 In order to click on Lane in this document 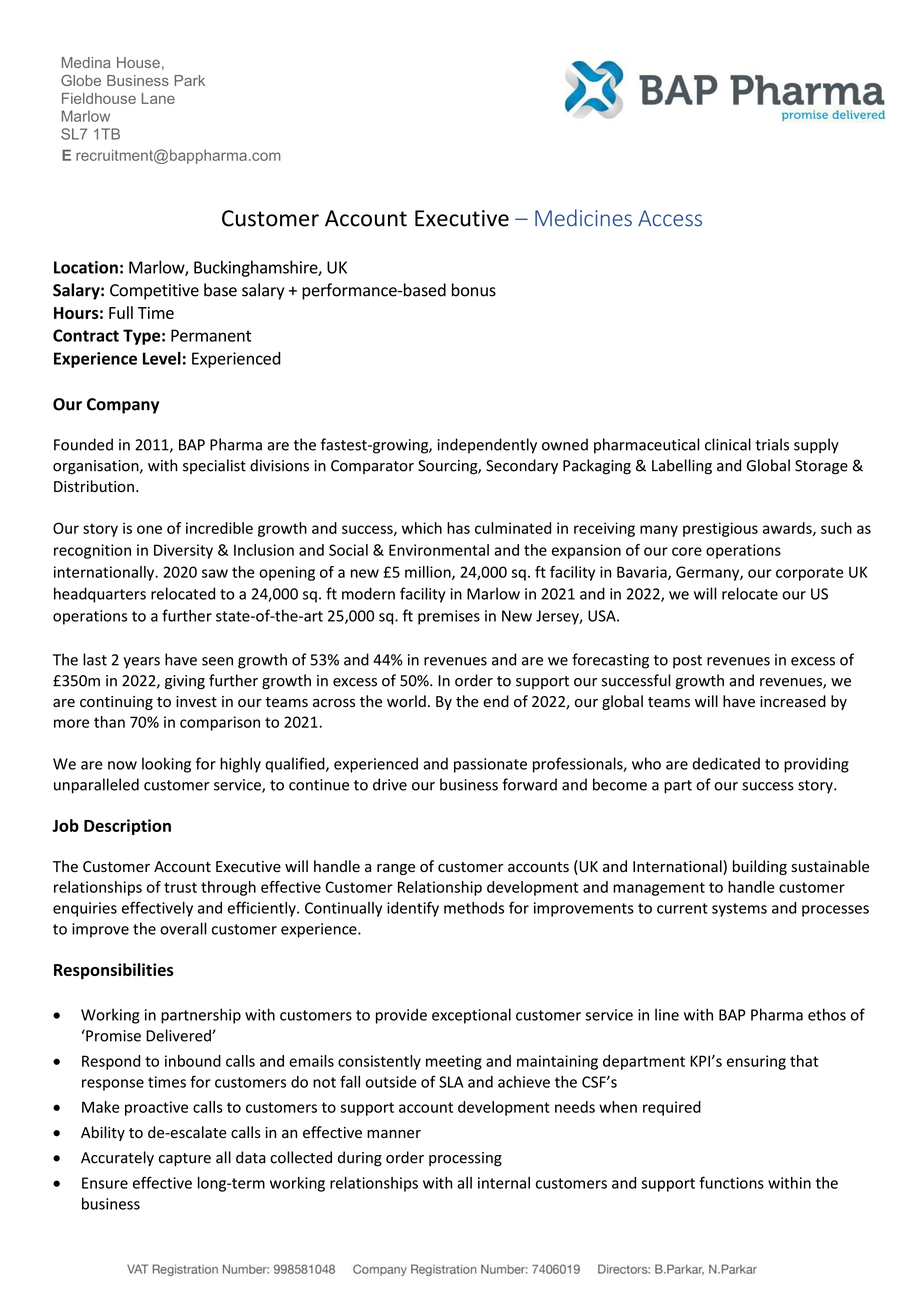, I will do `click(158, 98)`.
